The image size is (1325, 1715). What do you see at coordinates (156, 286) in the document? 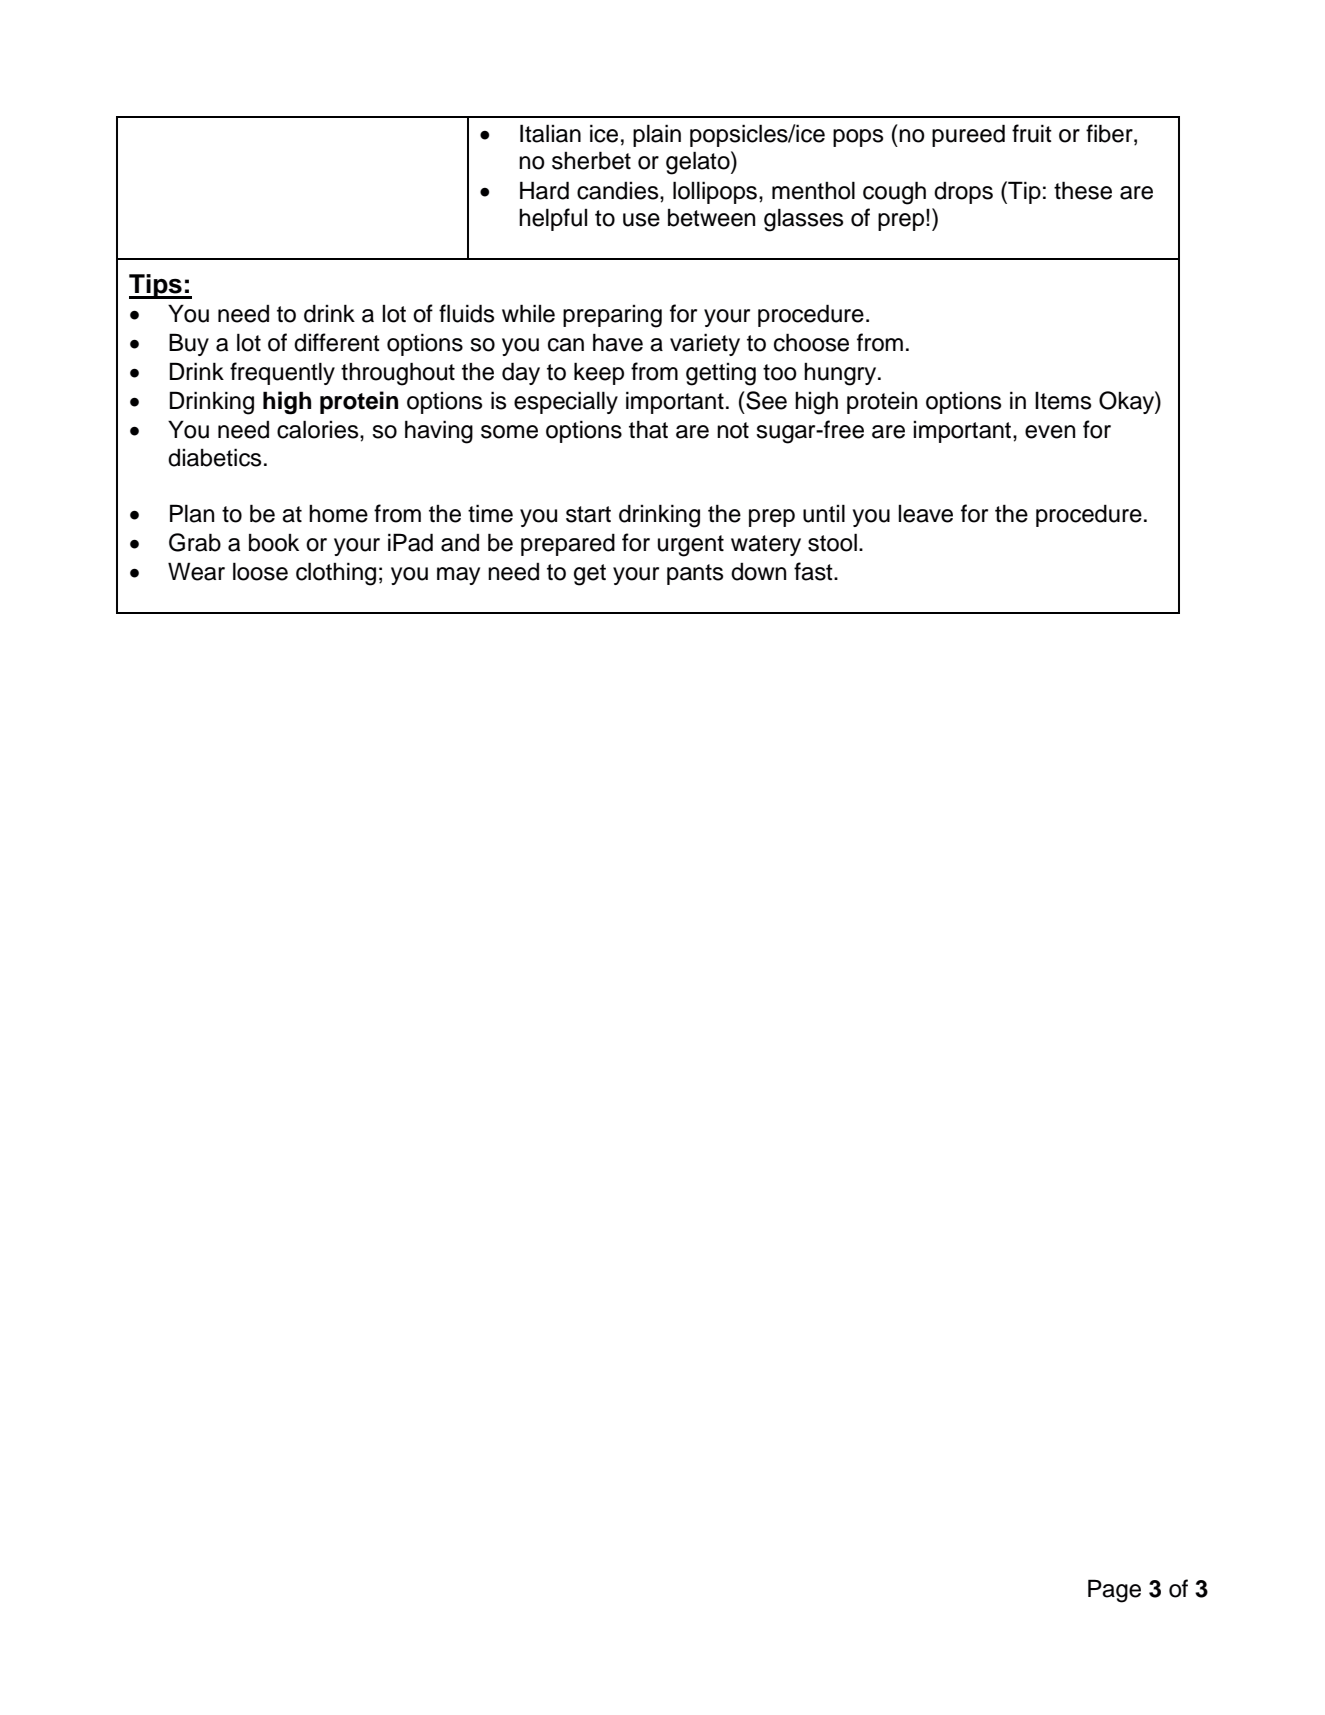
I see `Tips` at bounding box center [156, 286].
